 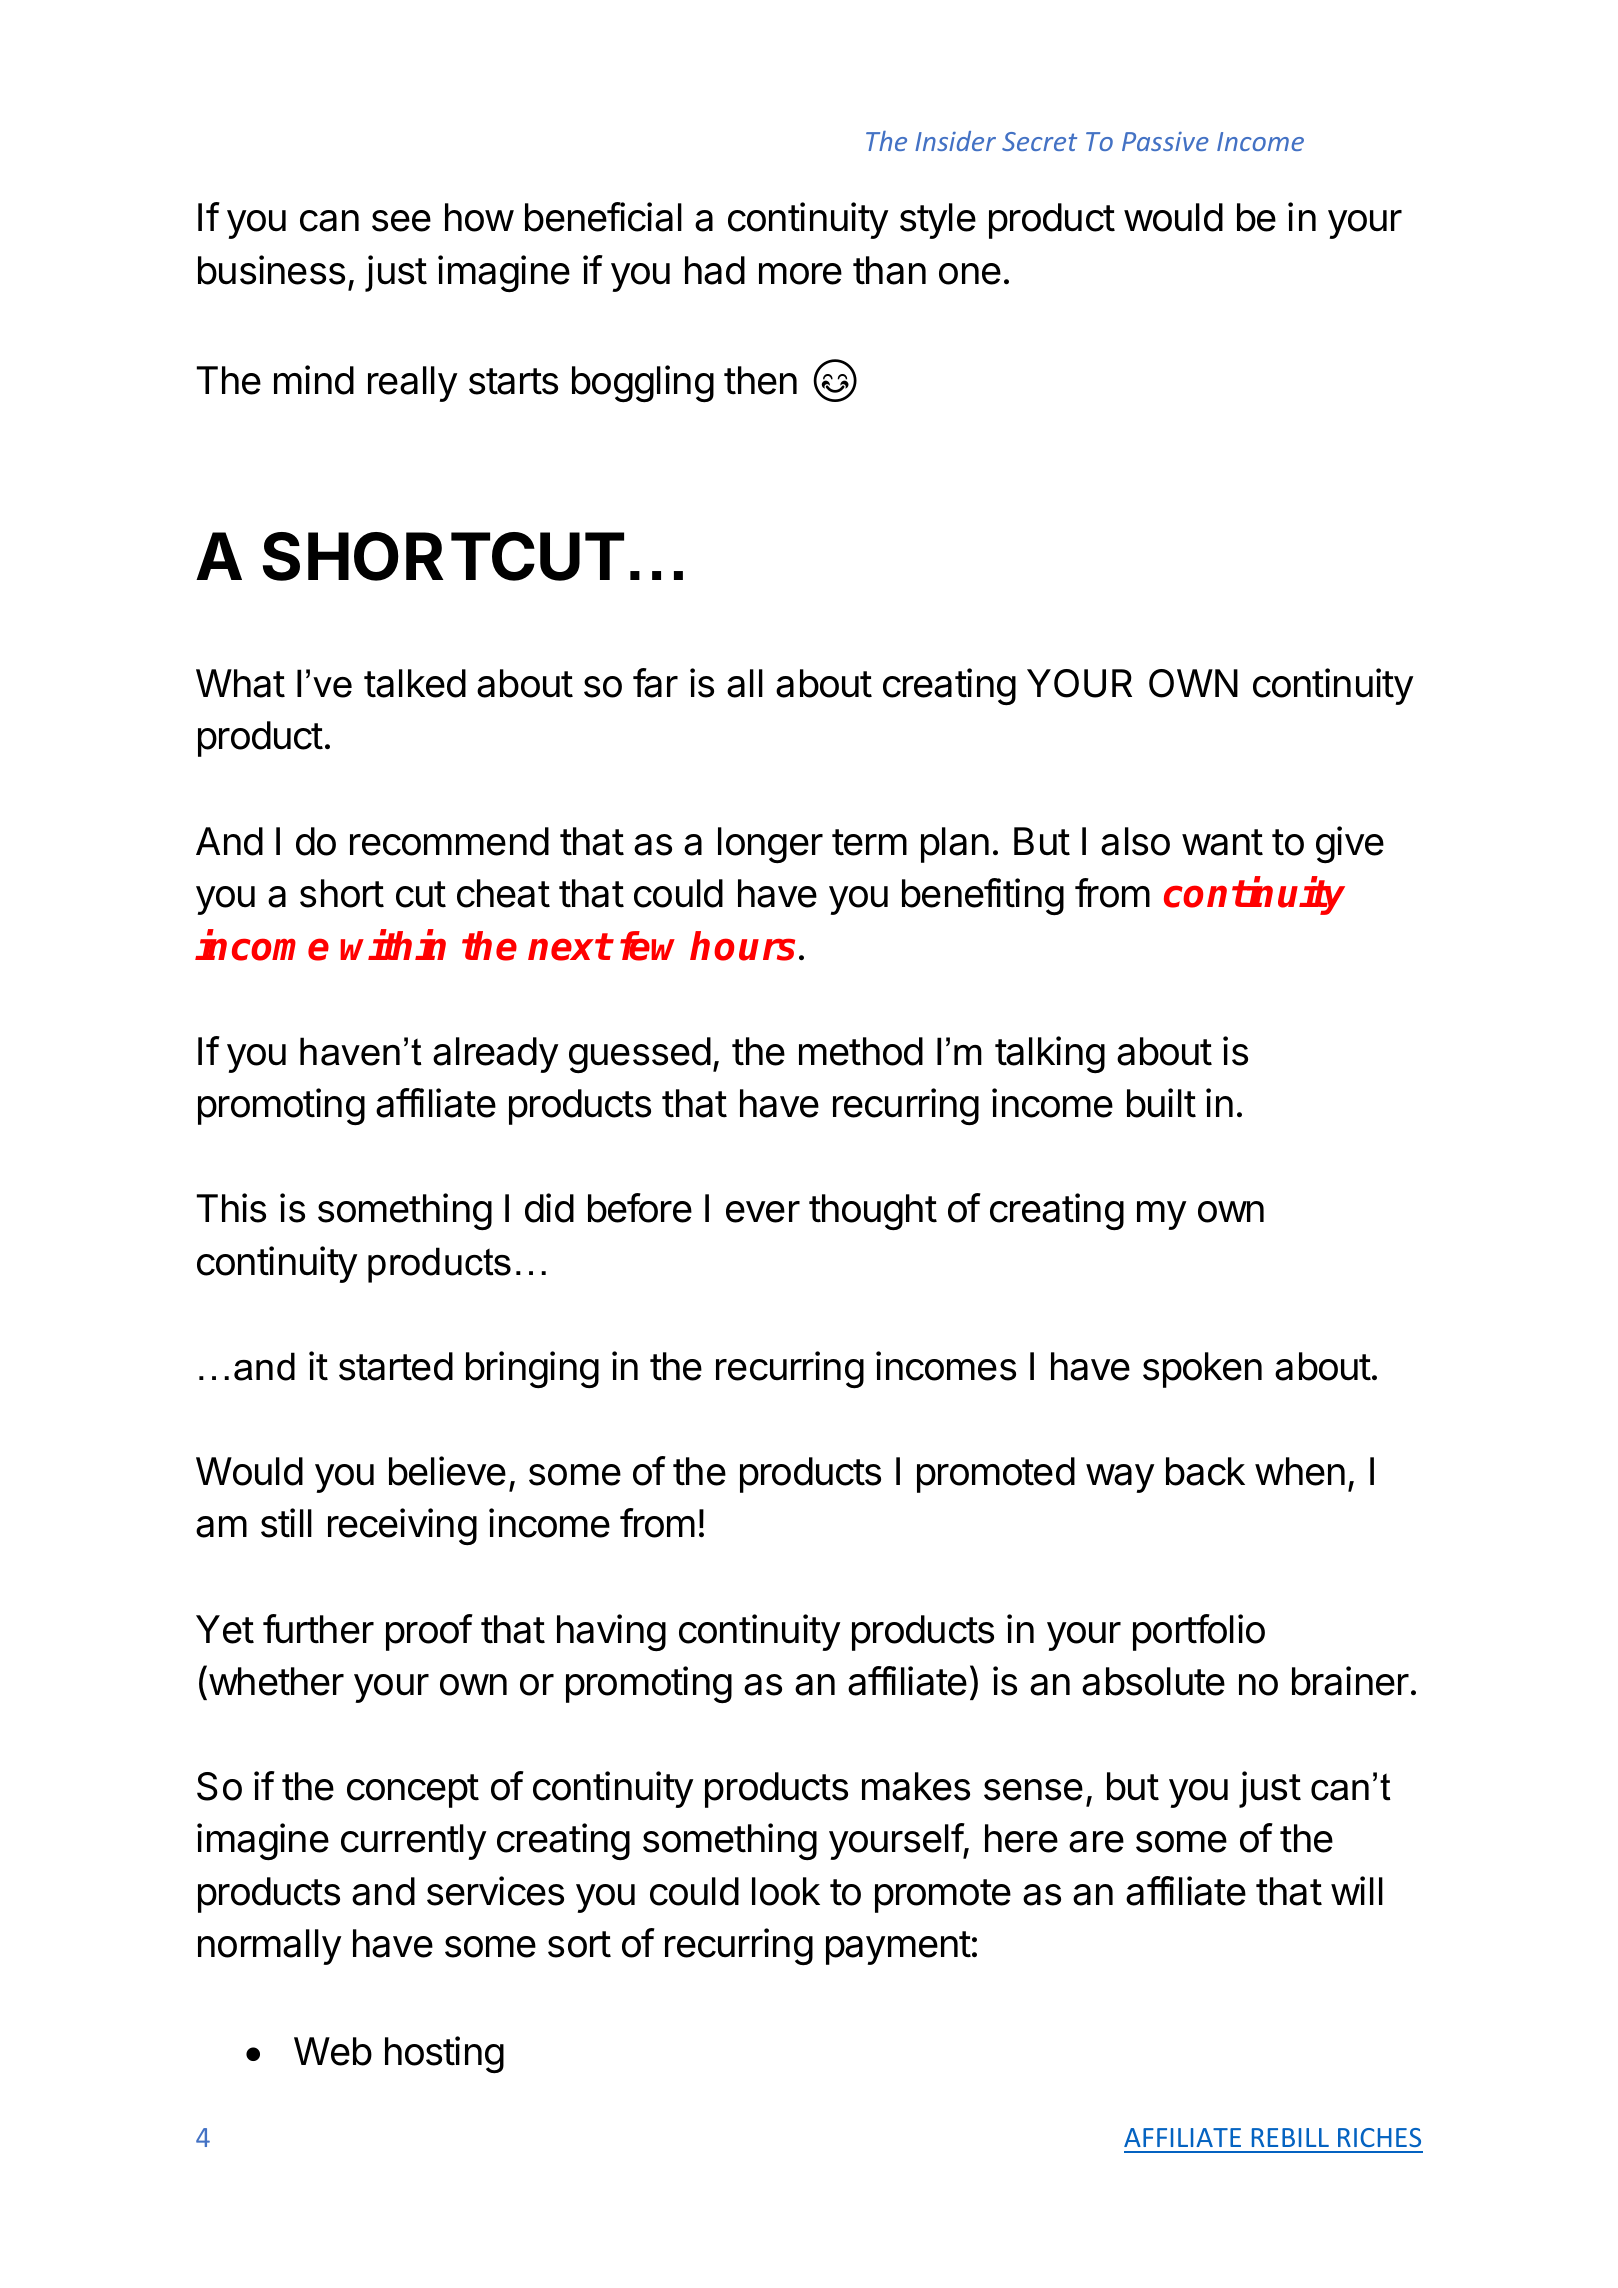 What do you see at coordinates (1165, 141) in the image?
I see `Passive` at bounding box center [1165, 141].
